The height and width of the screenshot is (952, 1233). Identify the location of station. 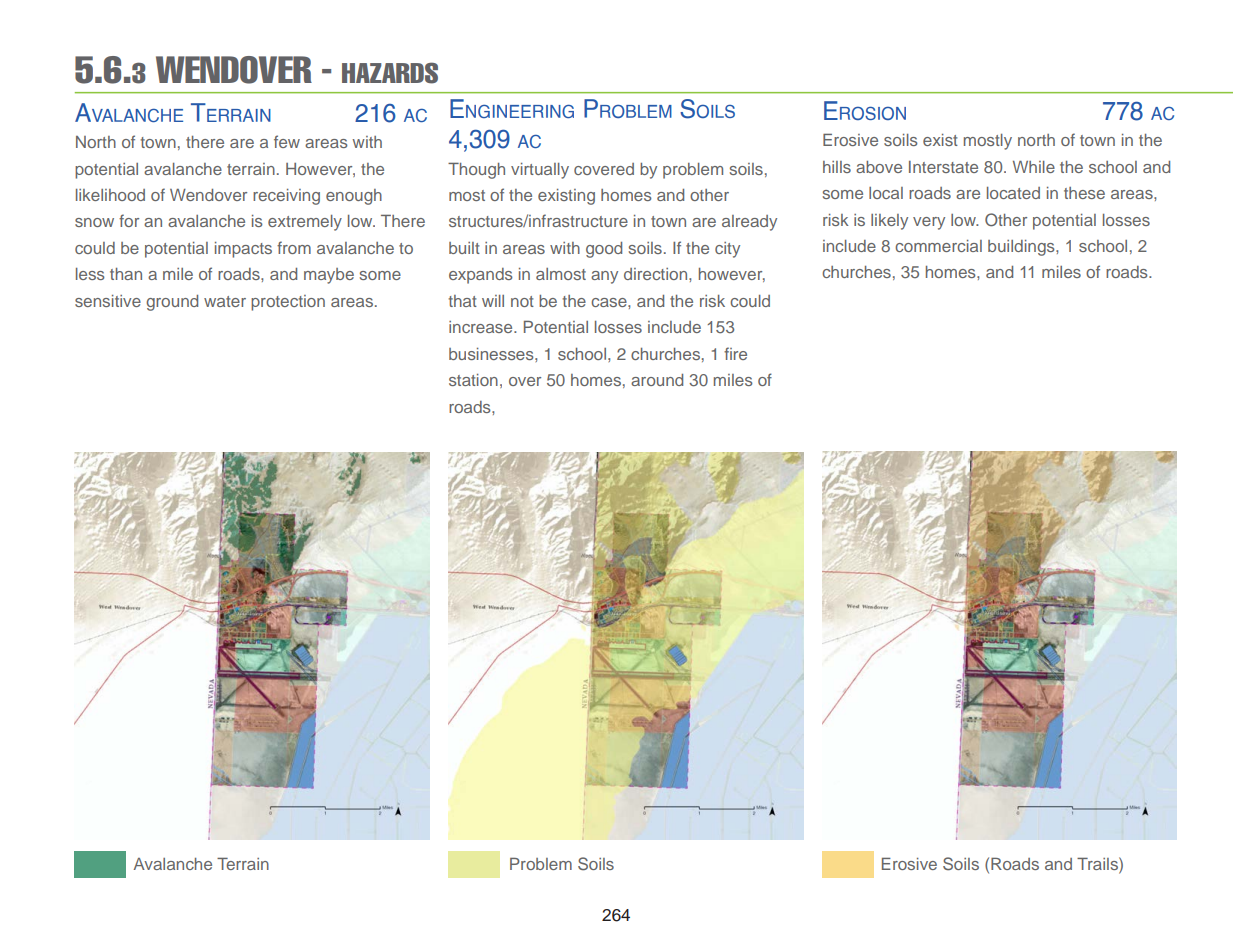
(473, 380).
